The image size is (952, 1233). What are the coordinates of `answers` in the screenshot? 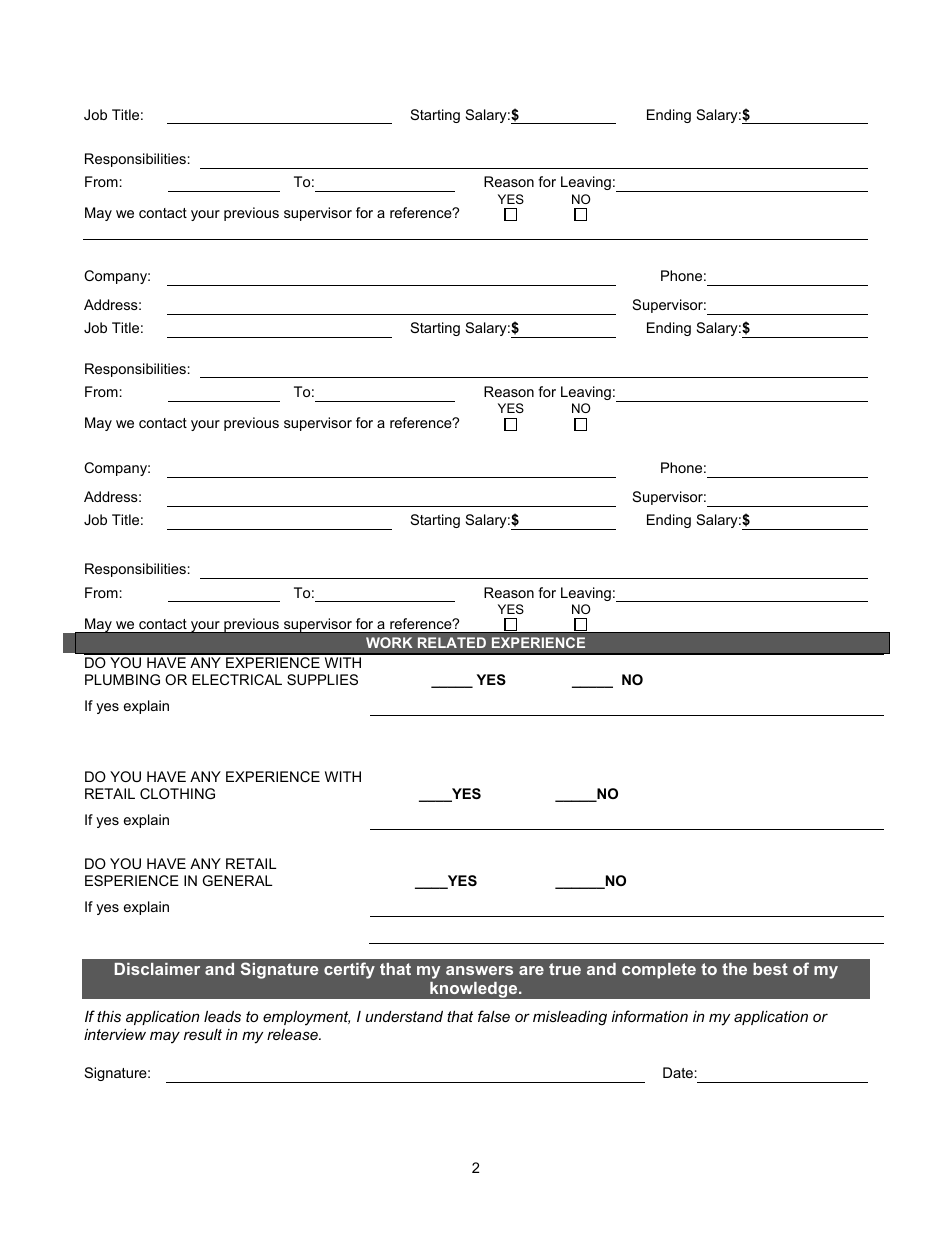 It's located at (479, 970).
